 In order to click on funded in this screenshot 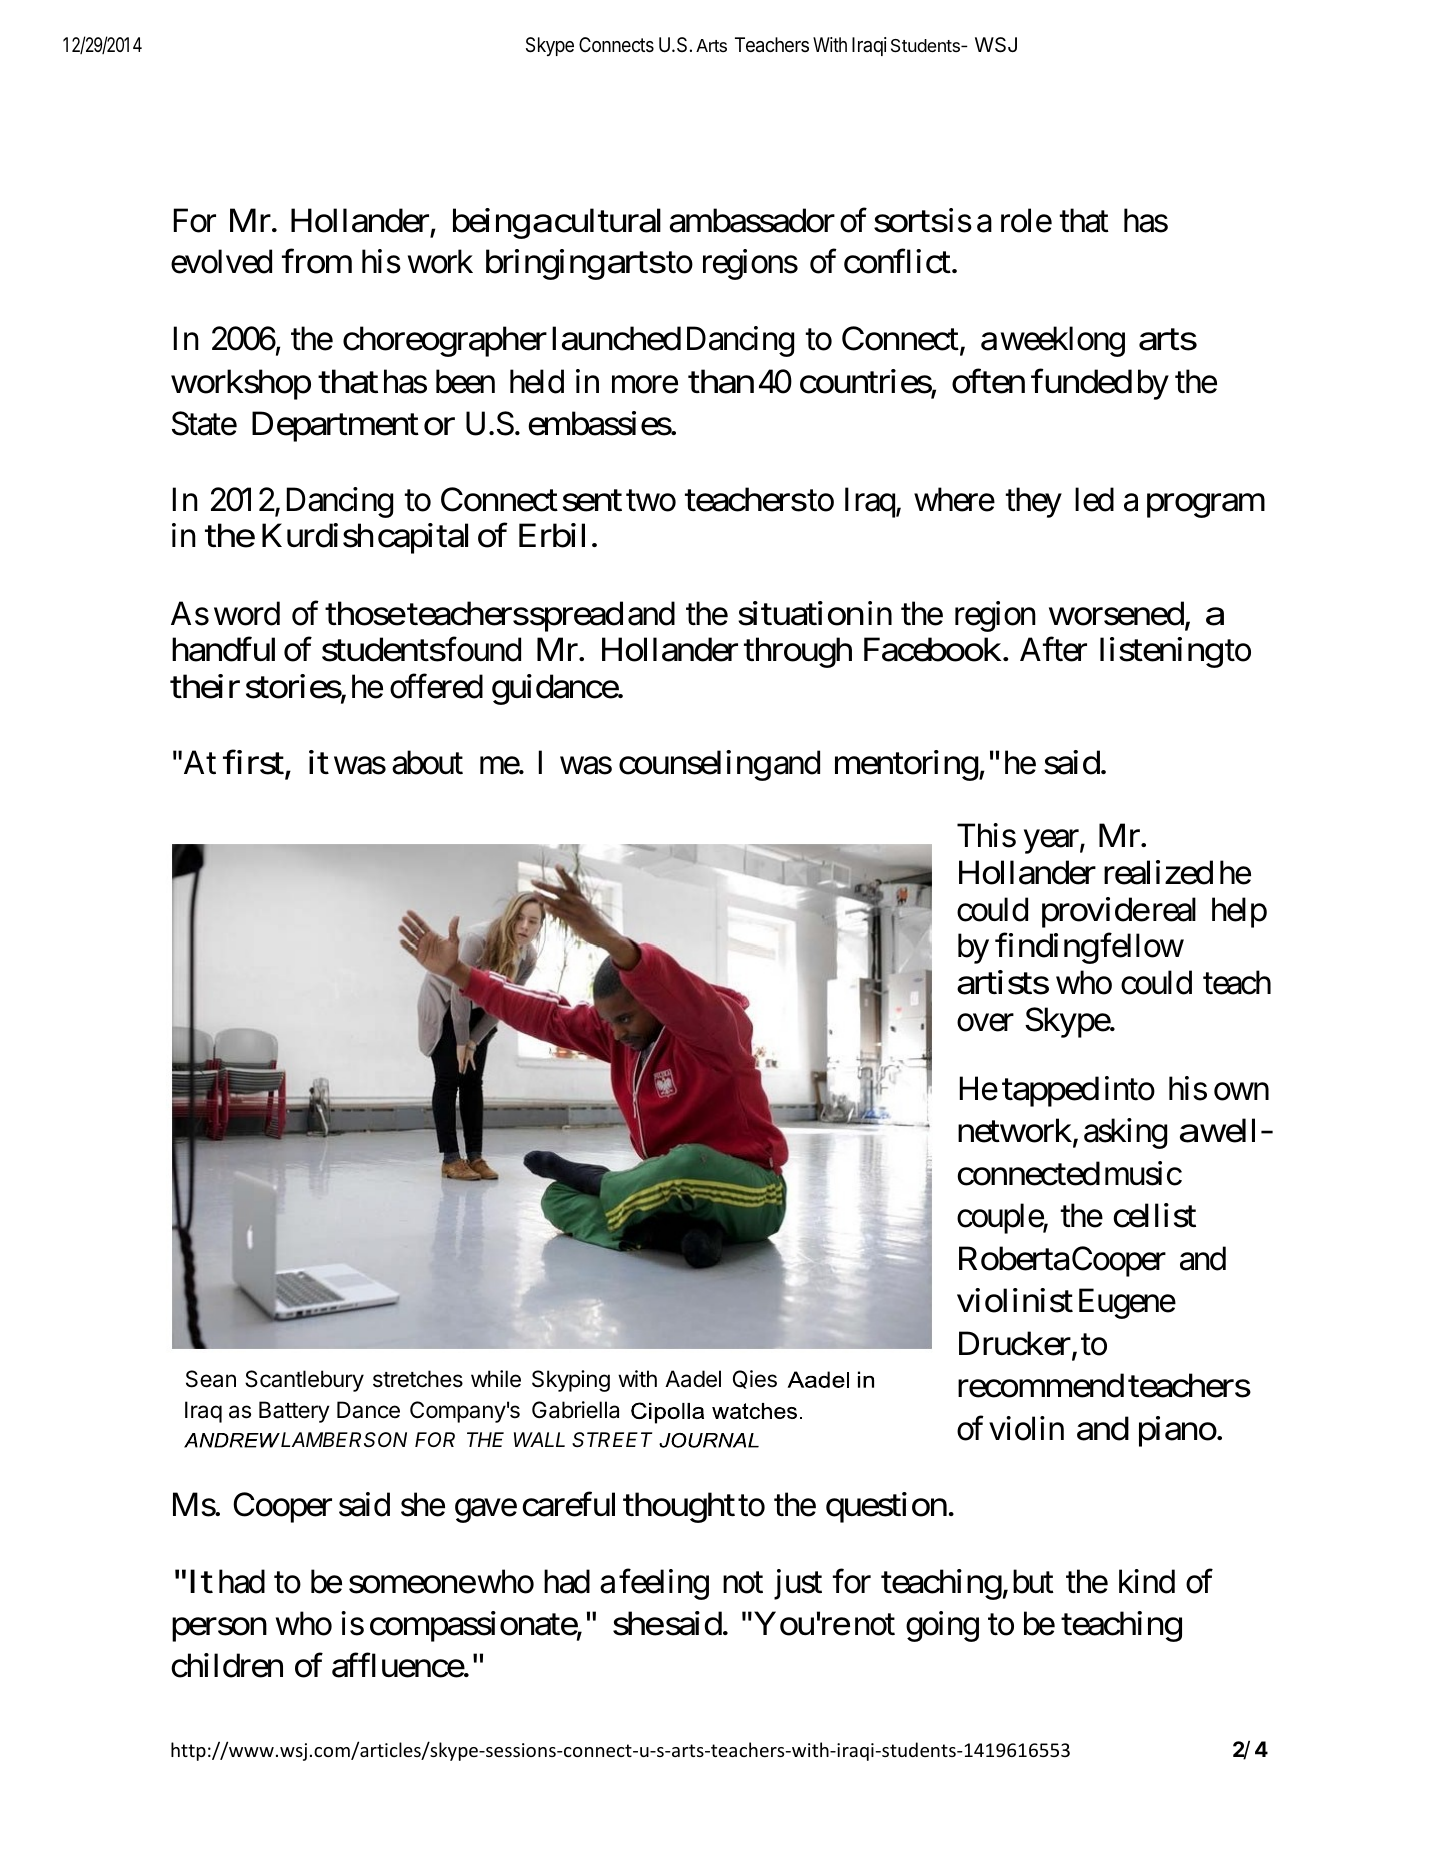, I will do `click(1081, 381)`.
